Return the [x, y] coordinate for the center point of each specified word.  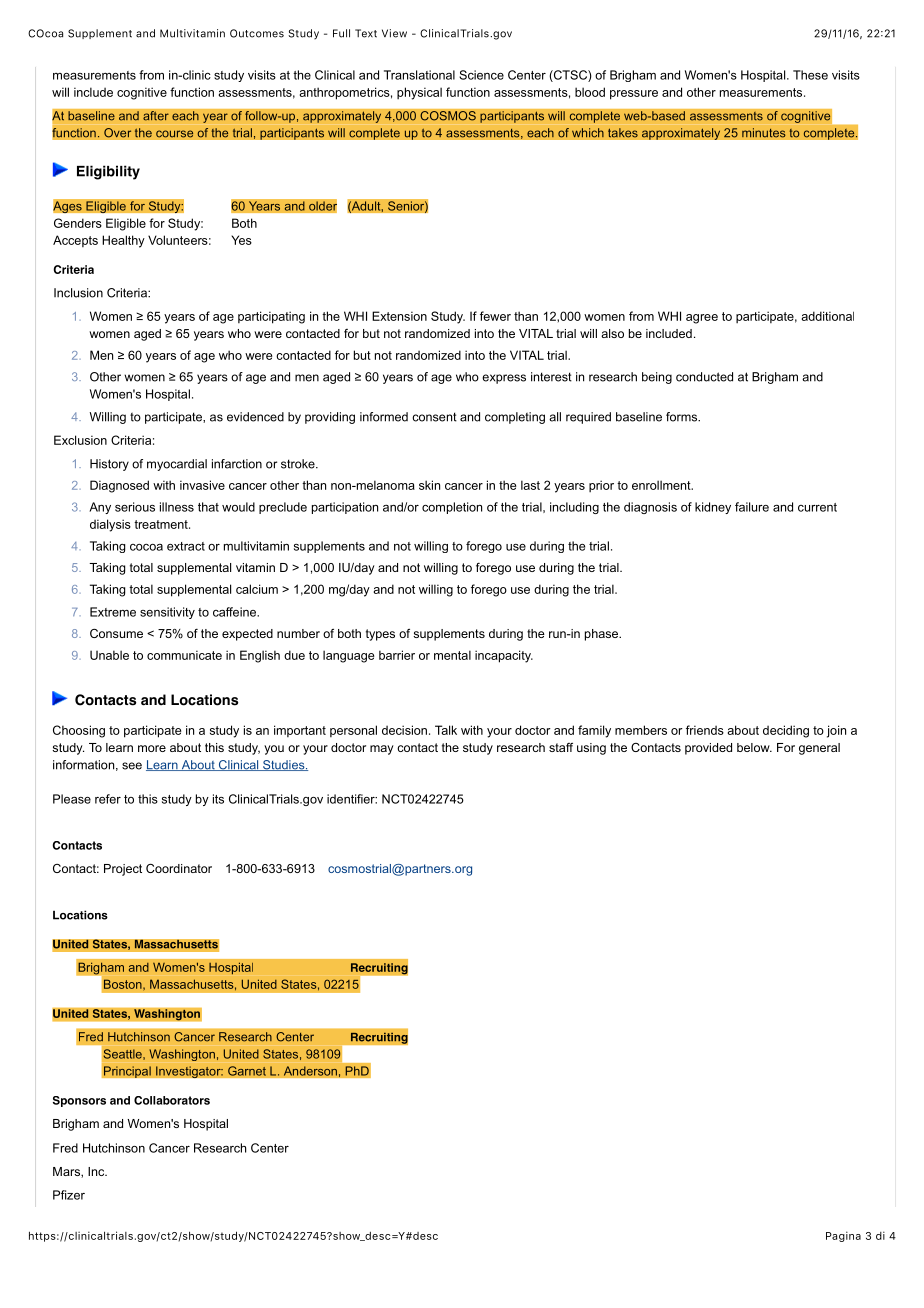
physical [419, 93]
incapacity [504, 656]
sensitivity [167, 613]
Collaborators [172, 1100]
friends [705, 730]
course [175, 134]
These [810, 75]
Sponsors [79, 1101]
